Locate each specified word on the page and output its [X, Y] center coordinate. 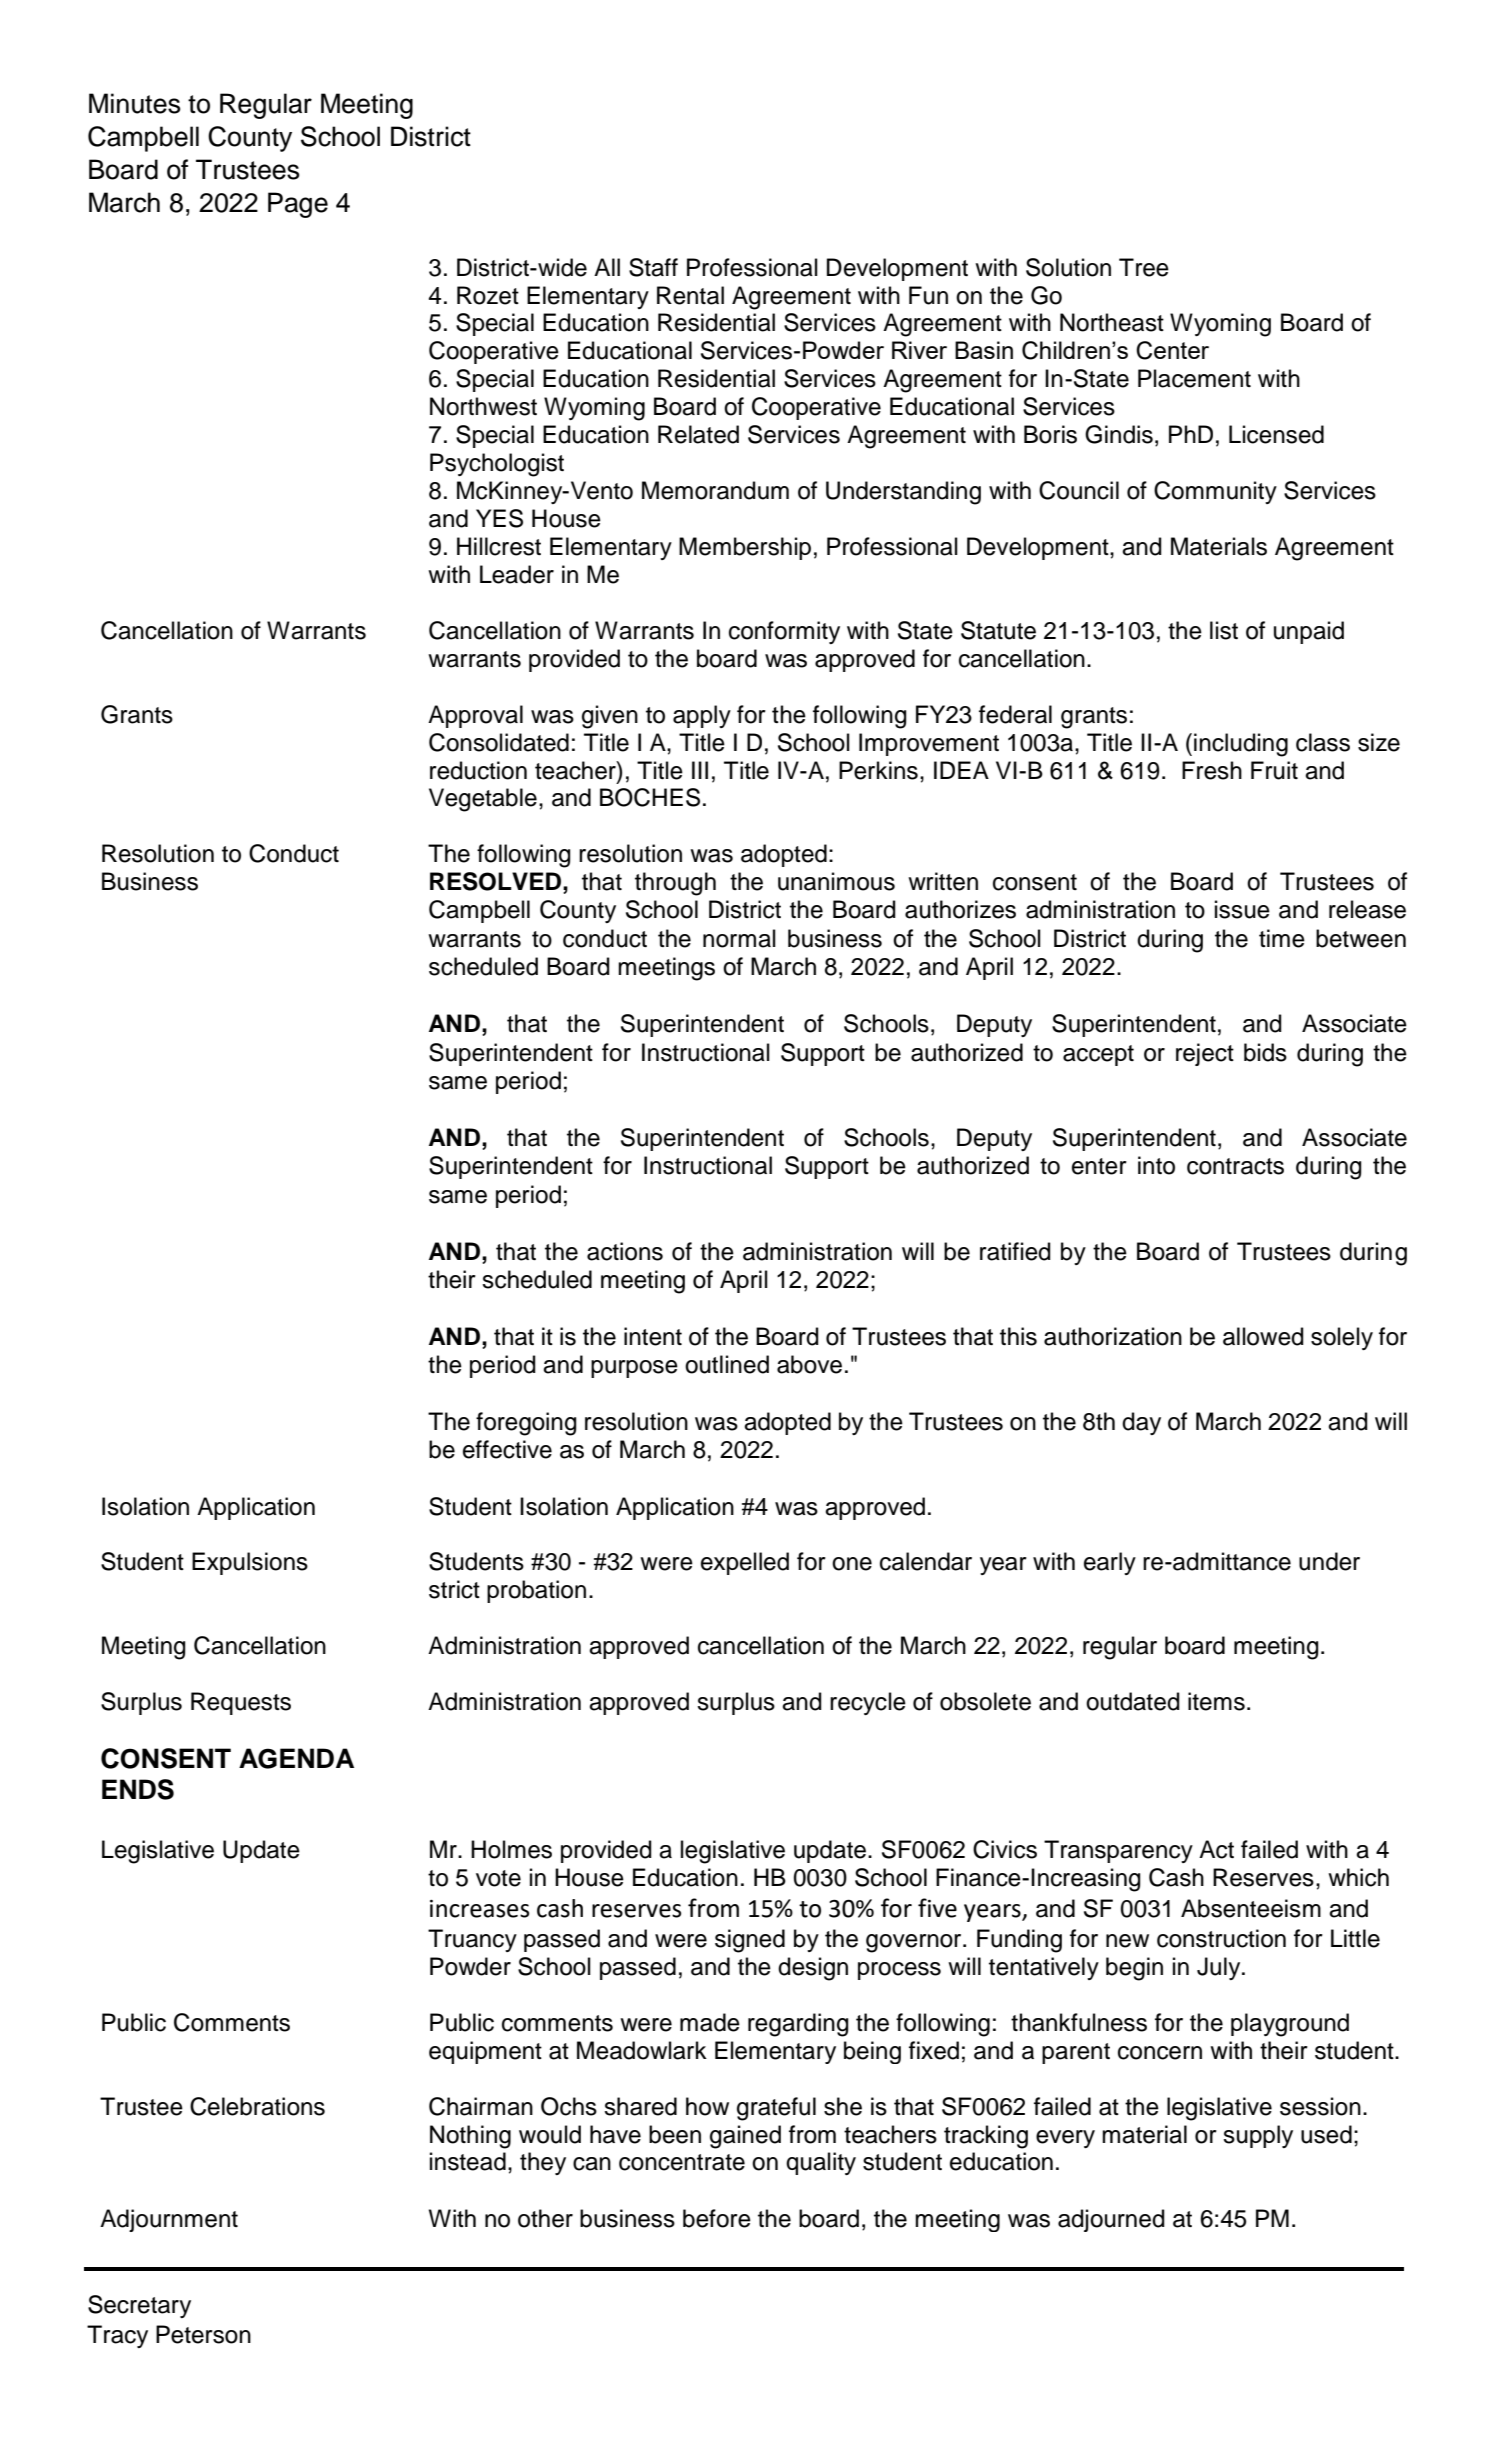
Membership [745, 548]
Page [298, 205]
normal [739, 938]
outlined [727, 1364]
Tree [1144, 267]
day [1141, 1423]
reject [1205, 1054]
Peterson [203, 2334]
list [1224, 630]
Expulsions [250, 1563]
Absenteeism [1251, 1908]
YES [499, 518]
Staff [653, 267]
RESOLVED [495, 881]
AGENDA [296, 1758]
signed [750, 1941]
